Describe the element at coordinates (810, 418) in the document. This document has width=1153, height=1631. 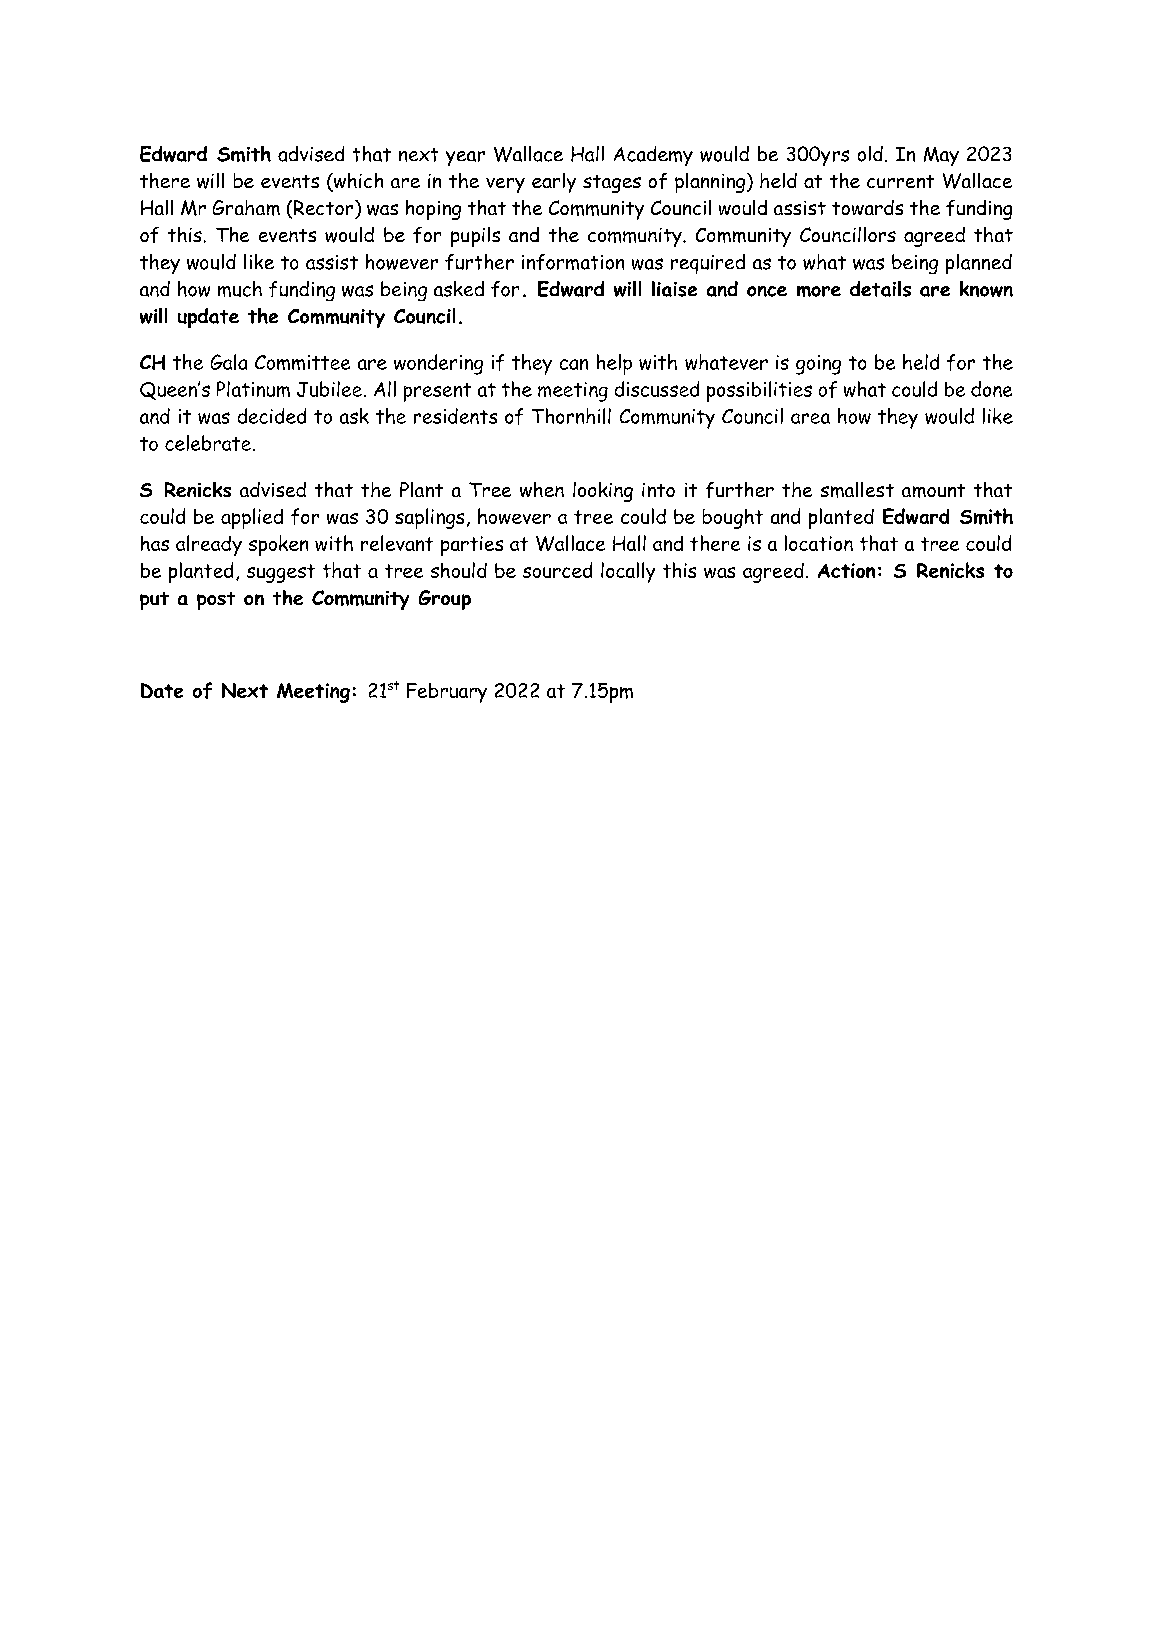
I see `area` at that location.
